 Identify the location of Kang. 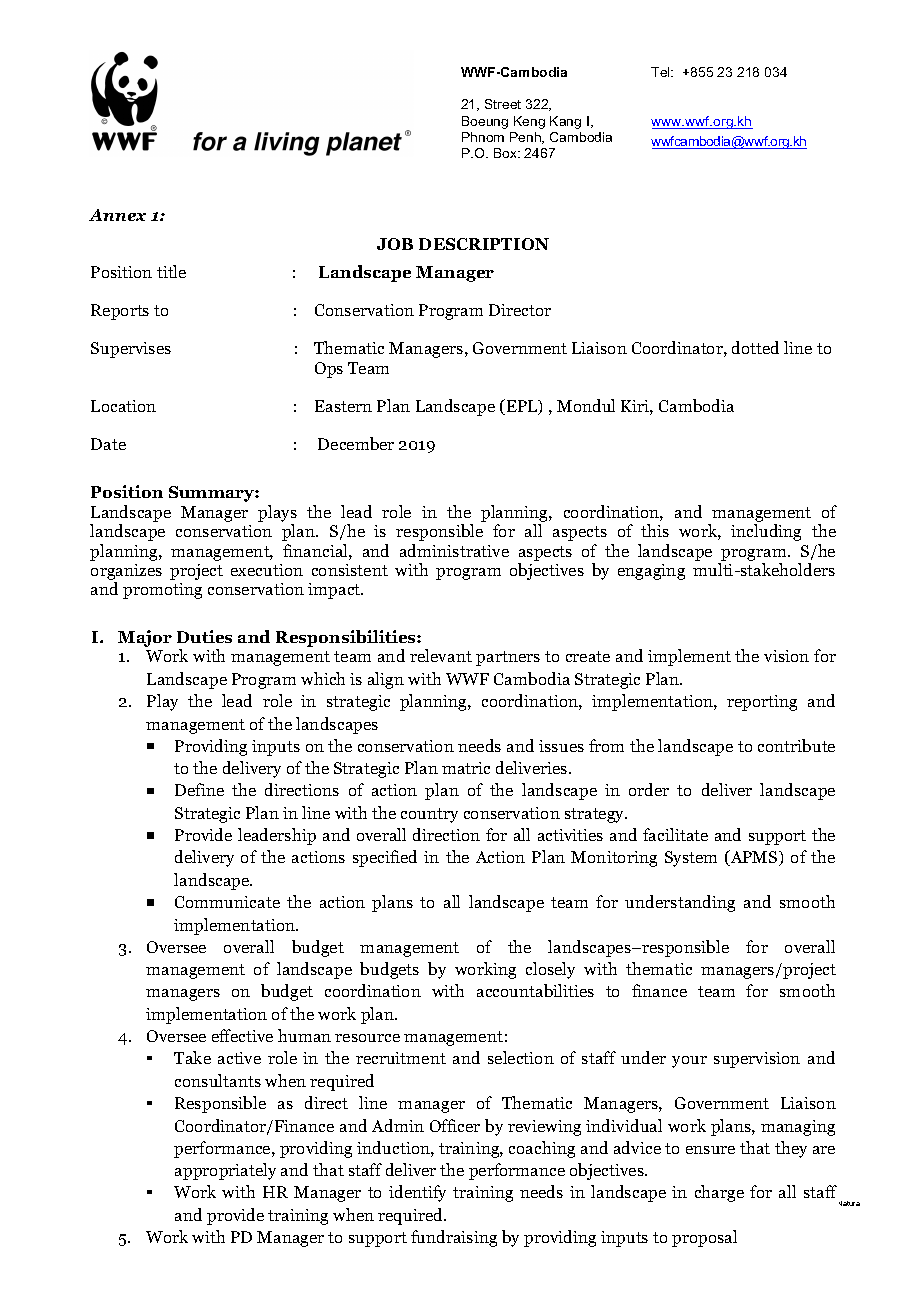
(565, 122).
